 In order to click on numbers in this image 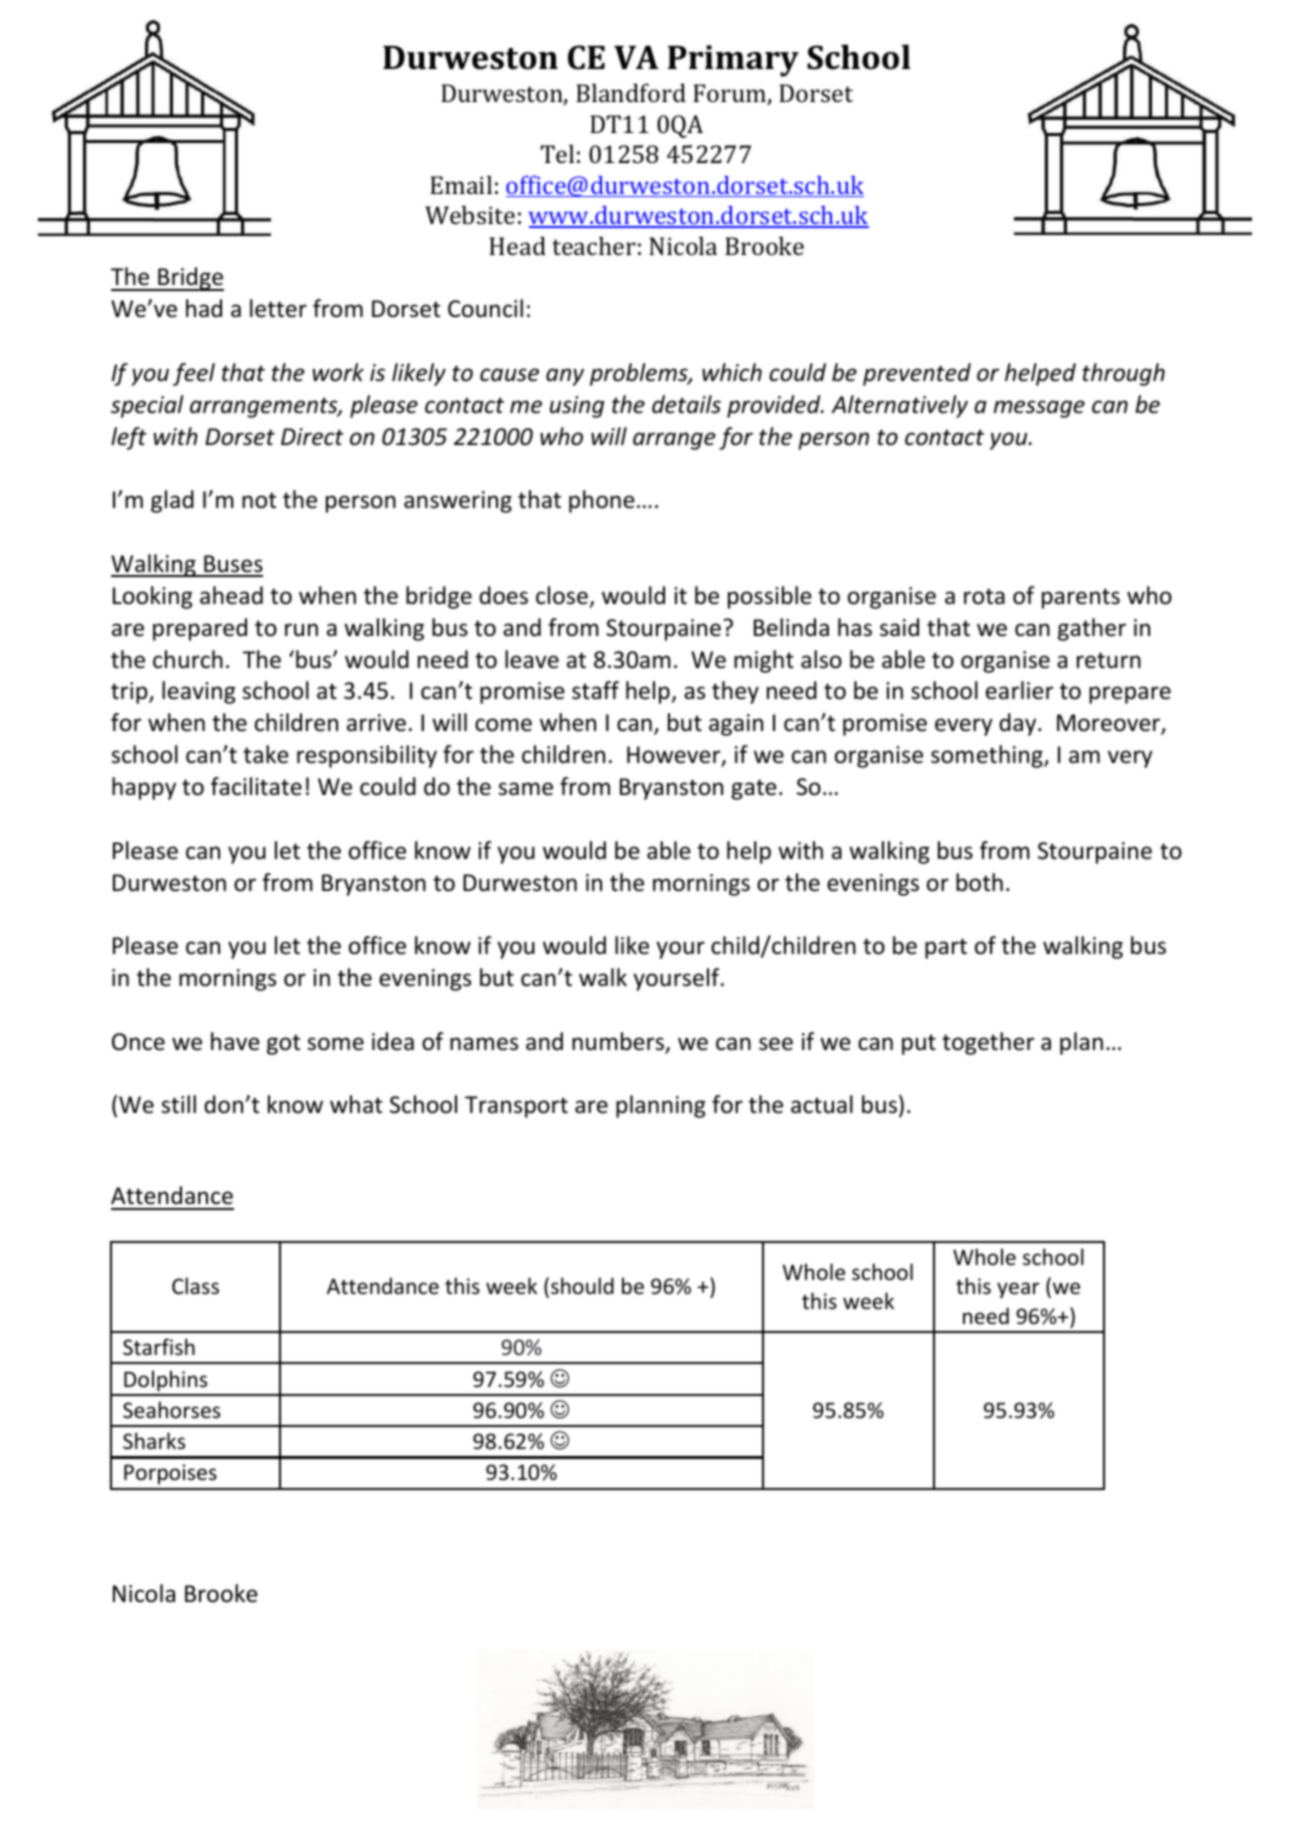, I will do `click(619, 1042)`.
